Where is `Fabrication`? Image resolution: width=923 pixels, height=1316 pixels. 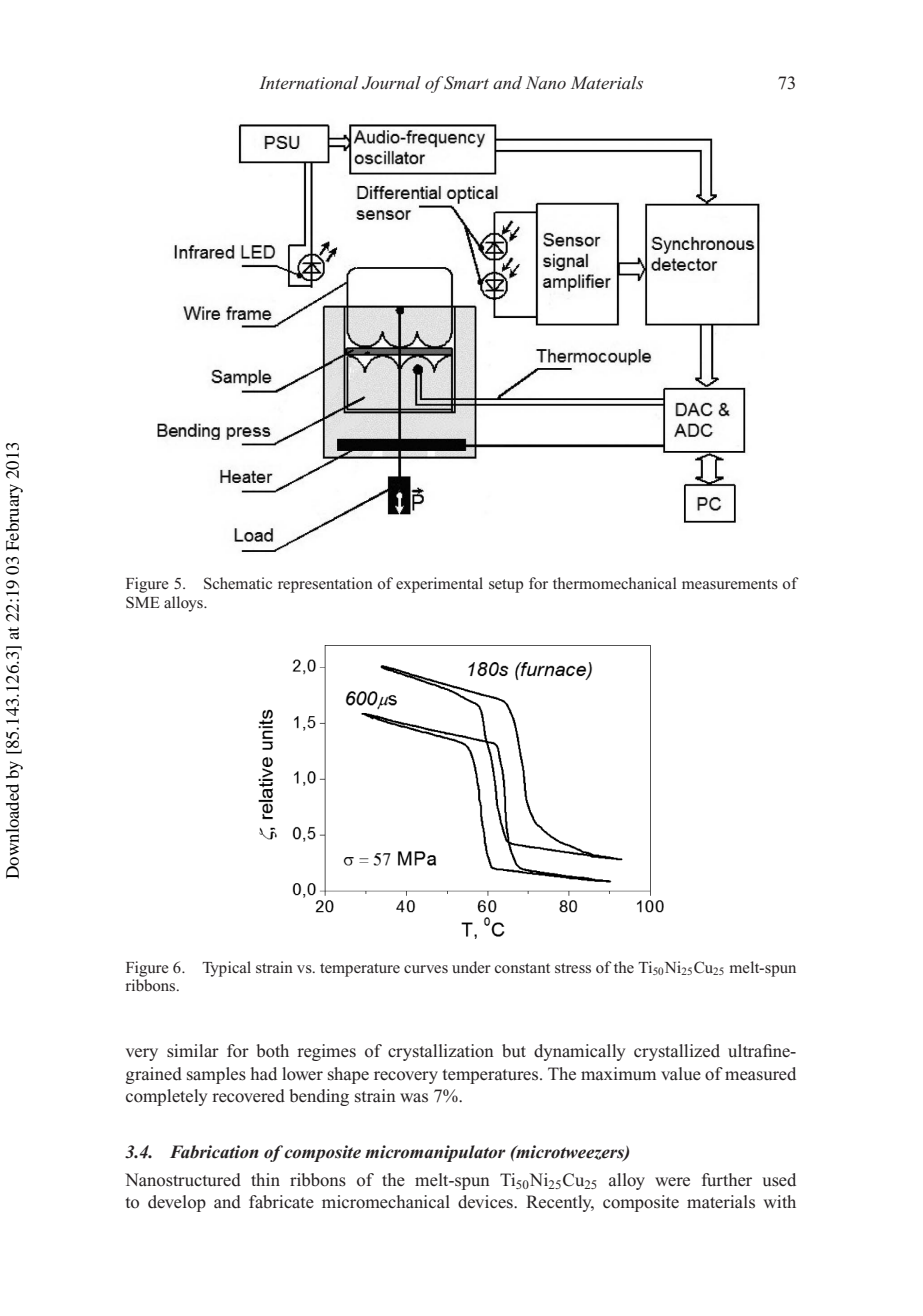
Fabrication is located at coordinates (214, 1152).
